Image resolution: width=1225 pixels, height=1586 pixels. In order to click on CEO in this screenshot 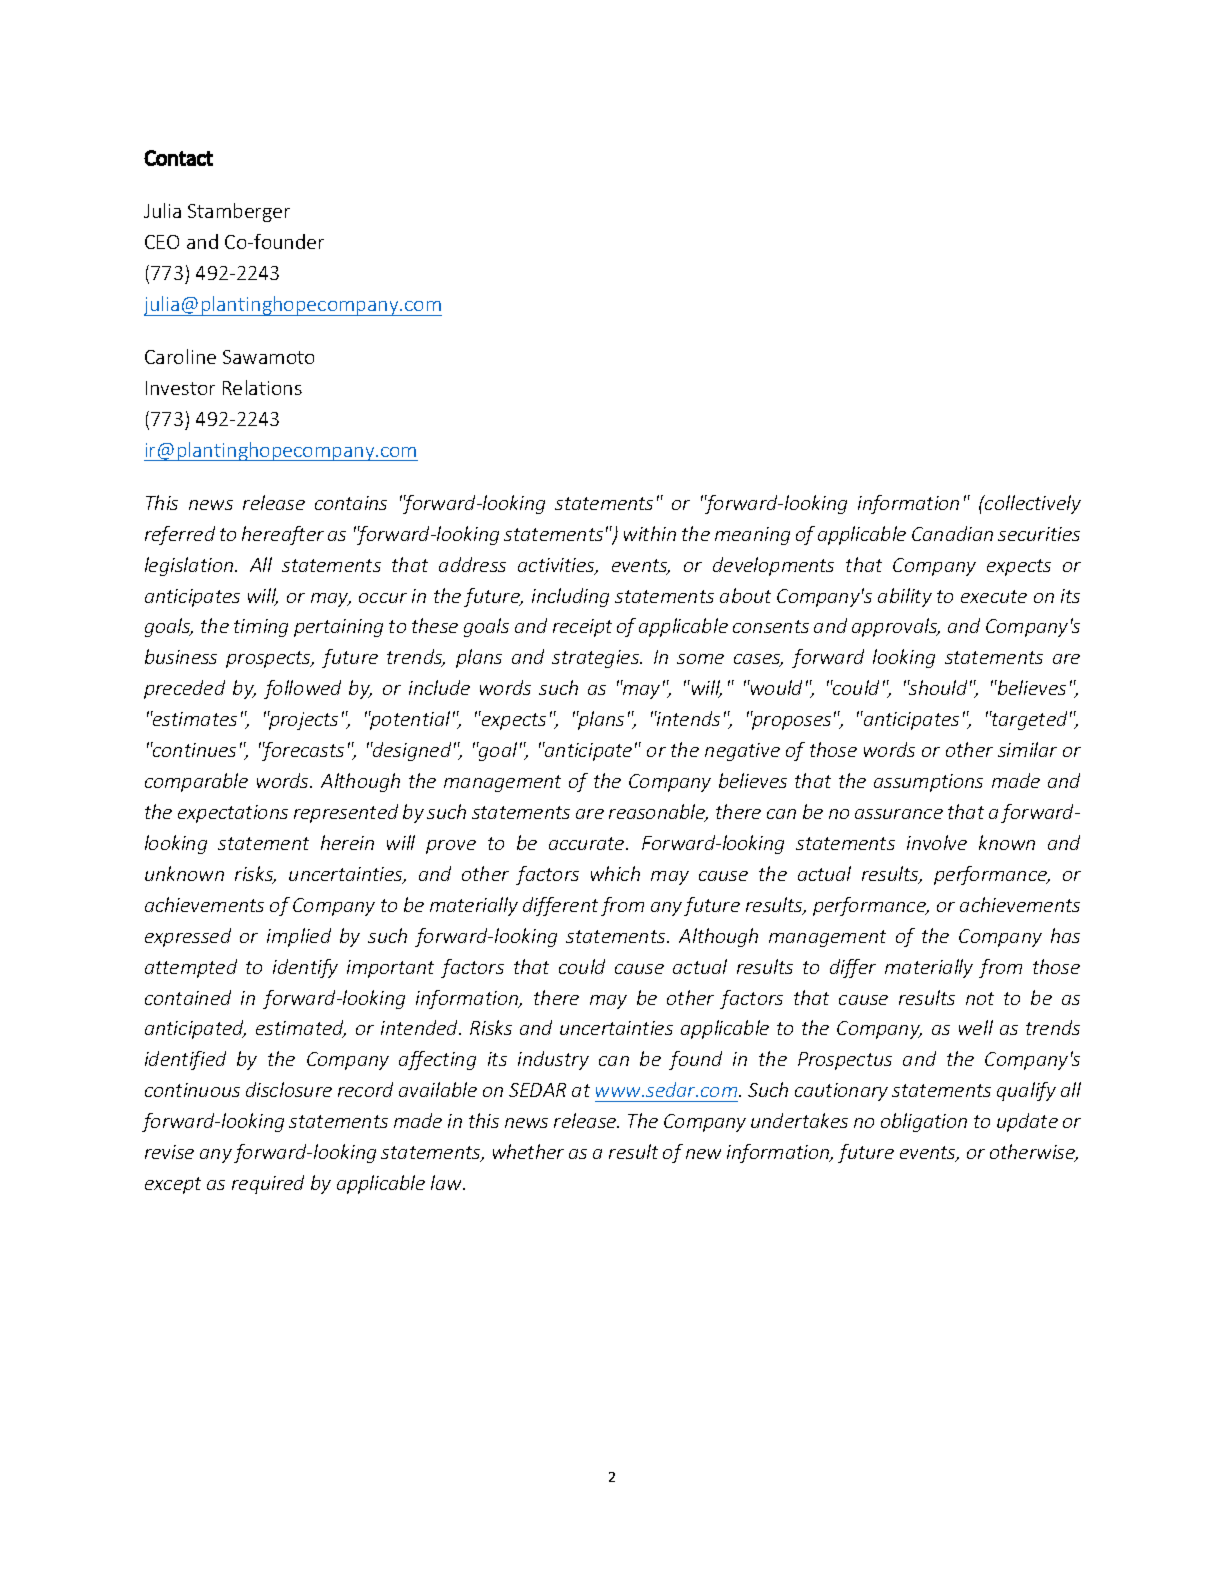, I will do `click(162, 242)`.
